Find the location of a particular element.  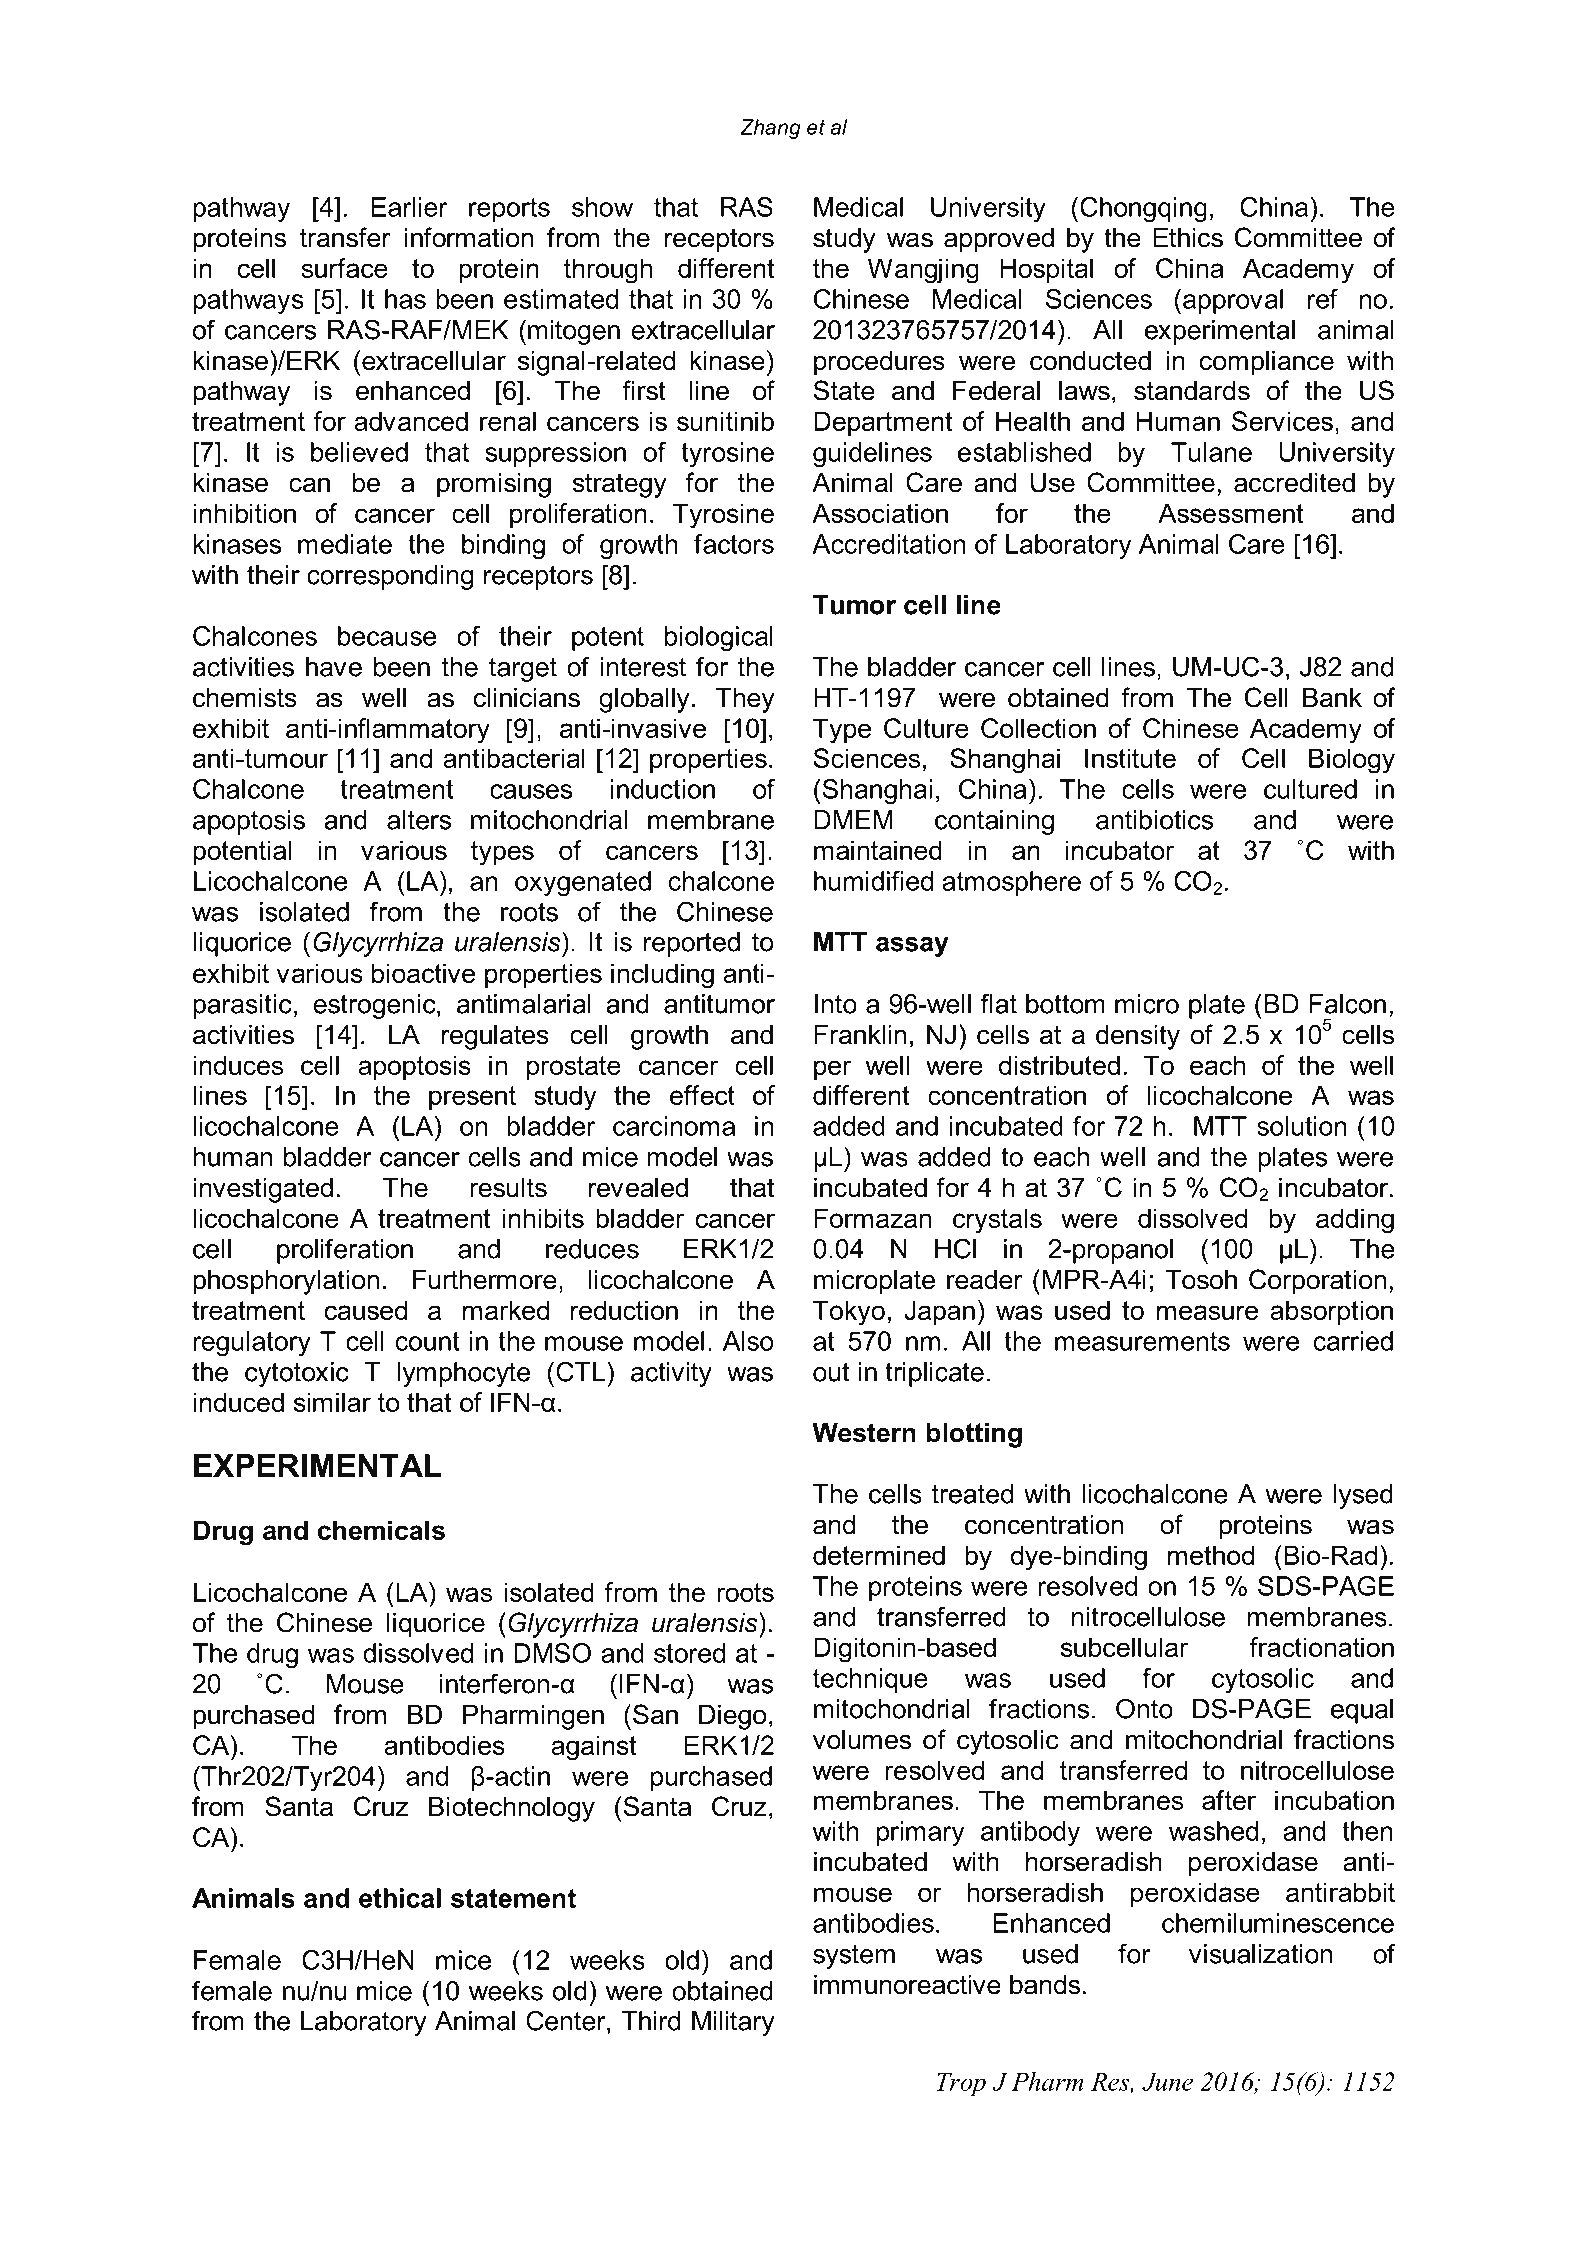

Military is located at coordinates (733, 2023).
